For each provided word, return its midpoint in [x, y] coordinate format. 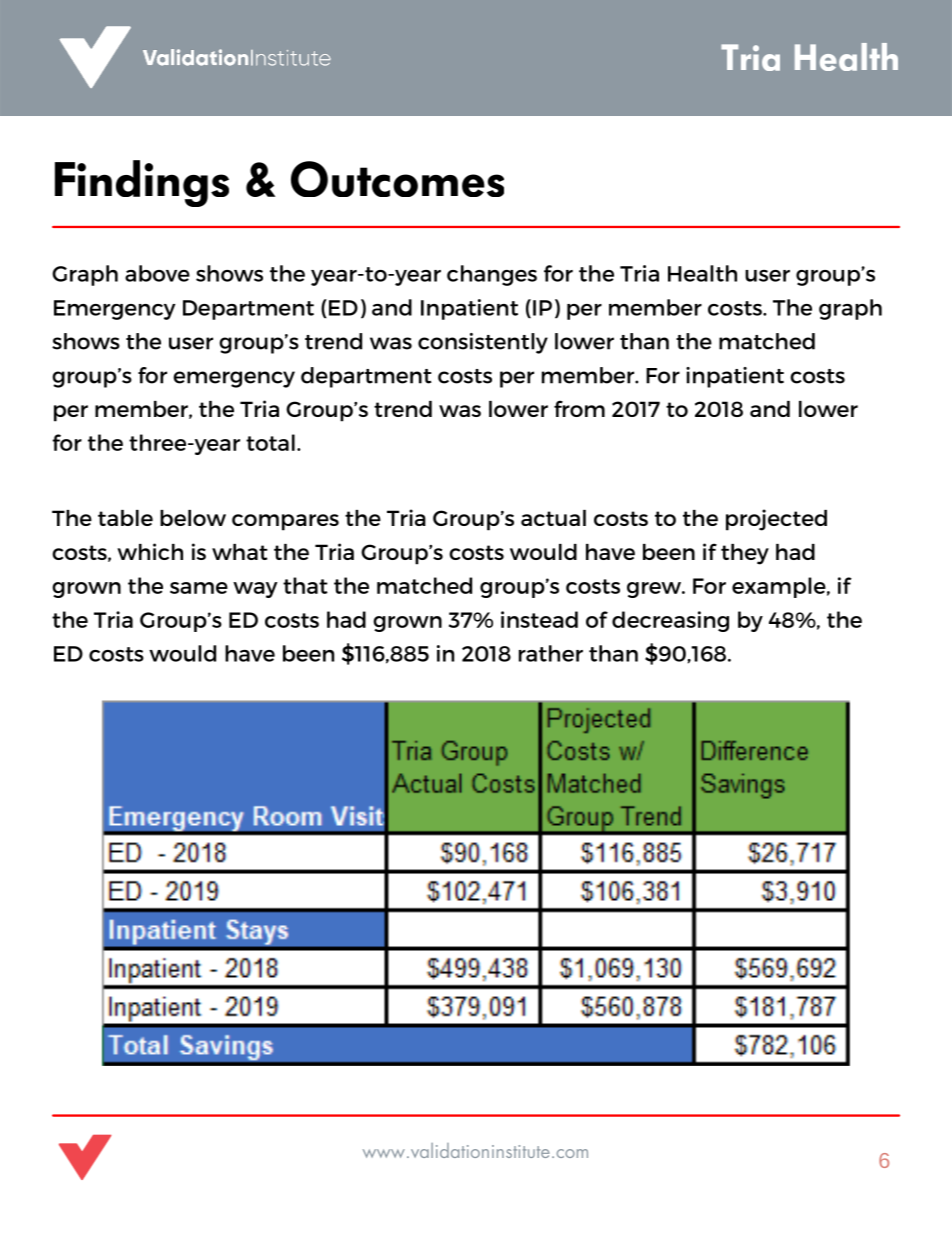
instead [539, 619]
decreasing [670, 621]
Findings [142, 183]
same [199, 588]
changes [492, 275]
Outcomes [397, 179]
